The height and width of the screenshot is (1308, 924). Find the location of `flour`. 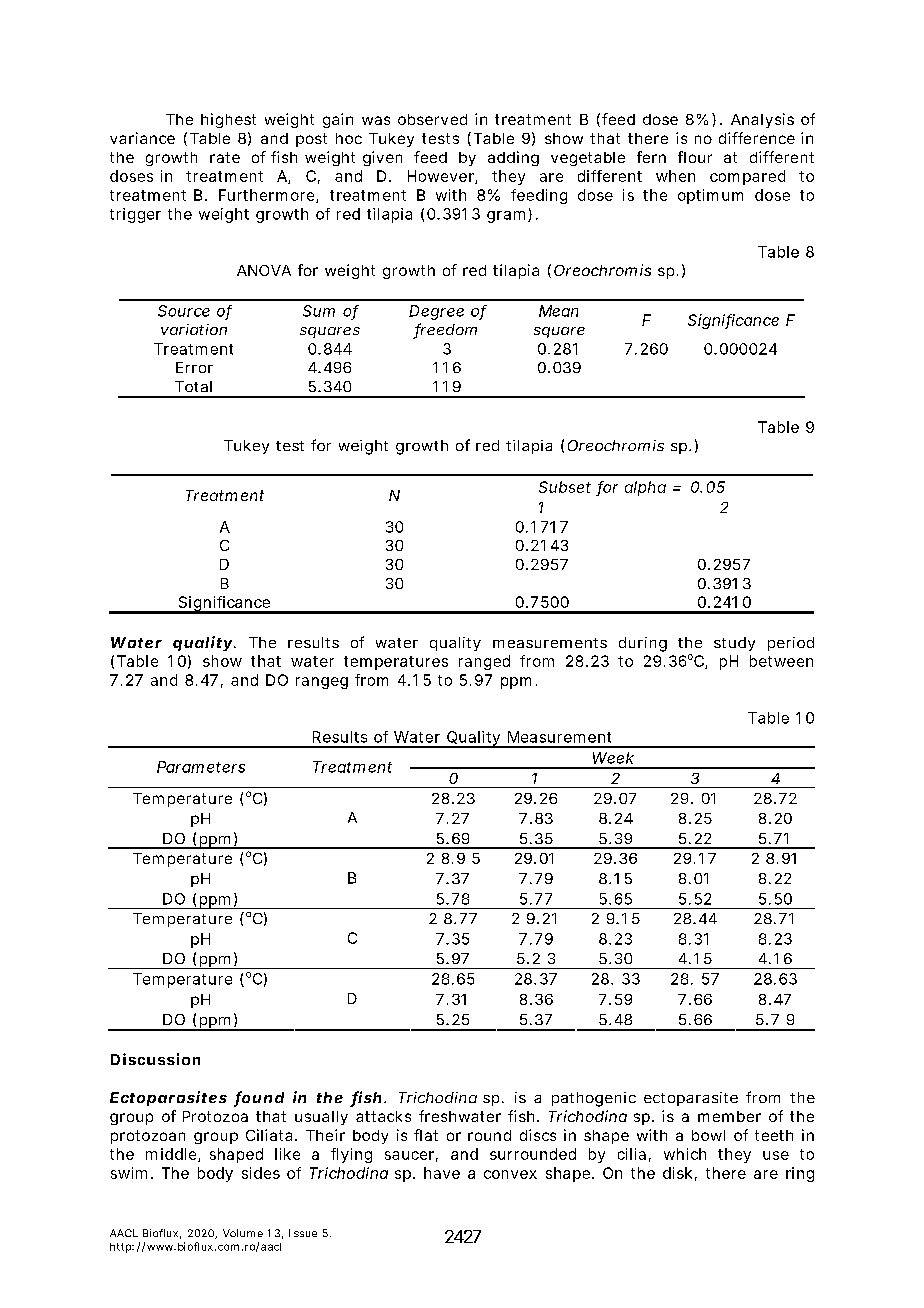

flour is located at coordinates (695, 157).
